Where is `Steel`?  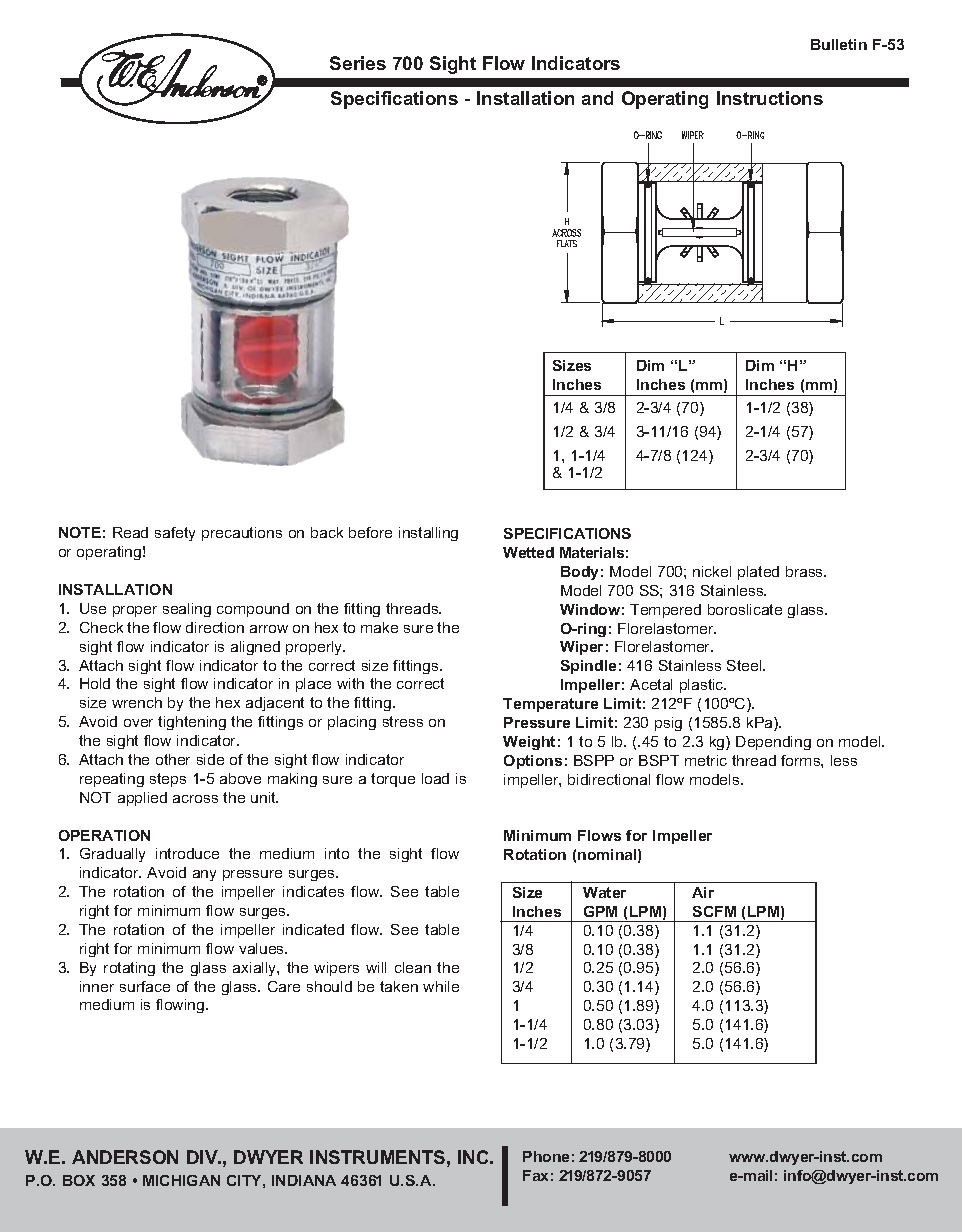
Steel is located at coordinates (745, 665).
